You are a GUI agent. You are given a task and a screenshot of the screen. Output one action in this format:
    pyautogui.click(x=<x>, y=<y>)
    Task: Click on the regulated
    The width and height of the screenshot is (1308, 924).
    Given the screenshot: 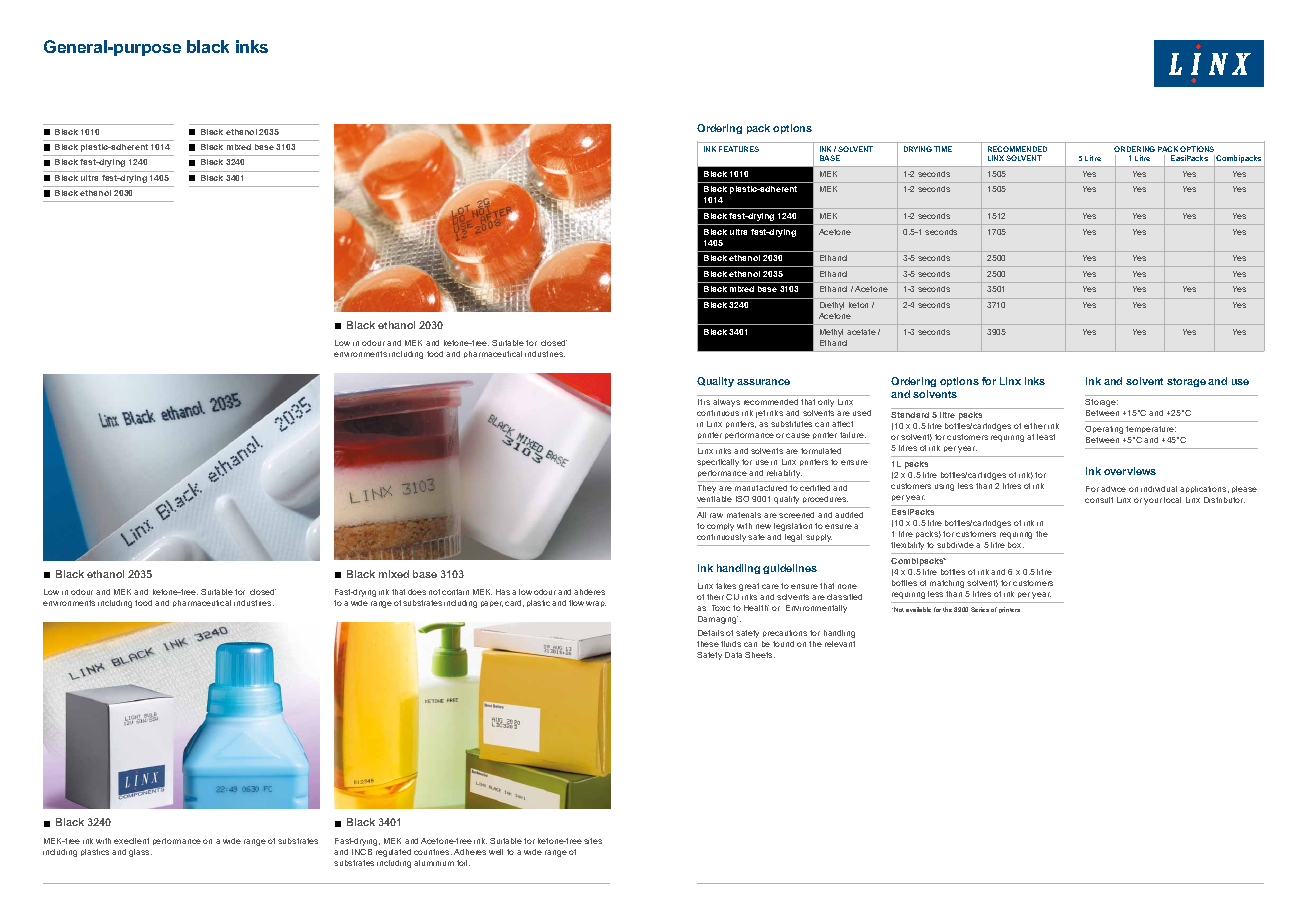 What is the action you would take?
    pyautogui.click(x=393, y=853)
